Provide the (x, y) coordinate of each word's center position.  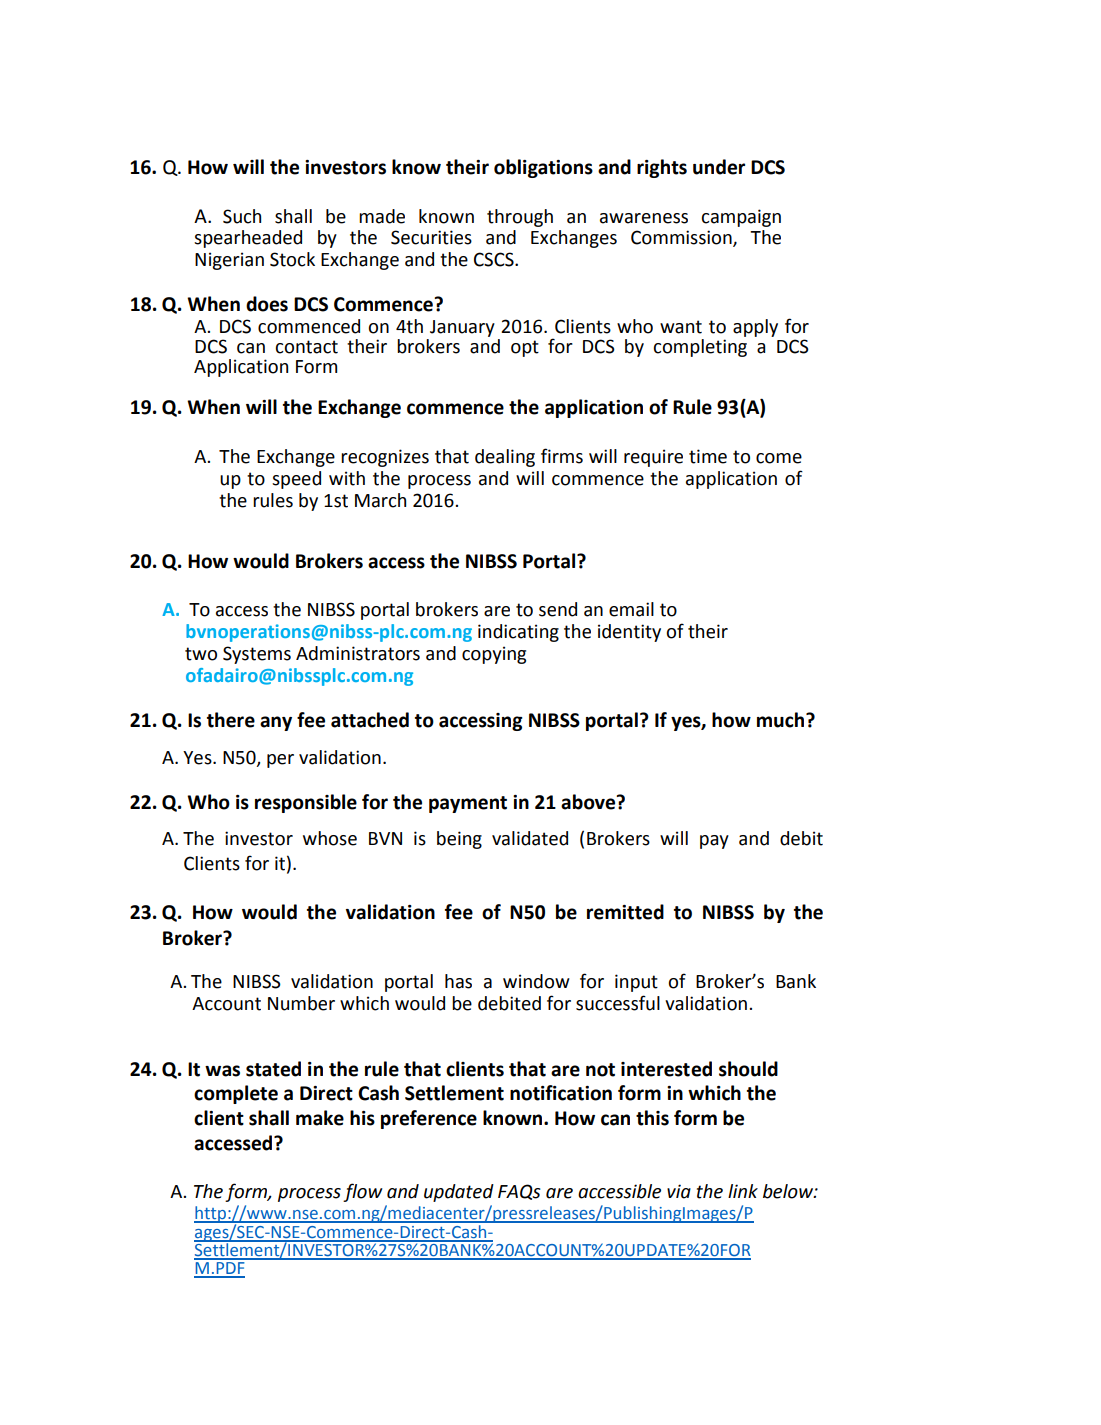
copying (494, 655)
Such (242, 216)
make (320, 1118)
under (719, 167)
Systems (257, 655)
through (520, 218)
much (782, 720)
